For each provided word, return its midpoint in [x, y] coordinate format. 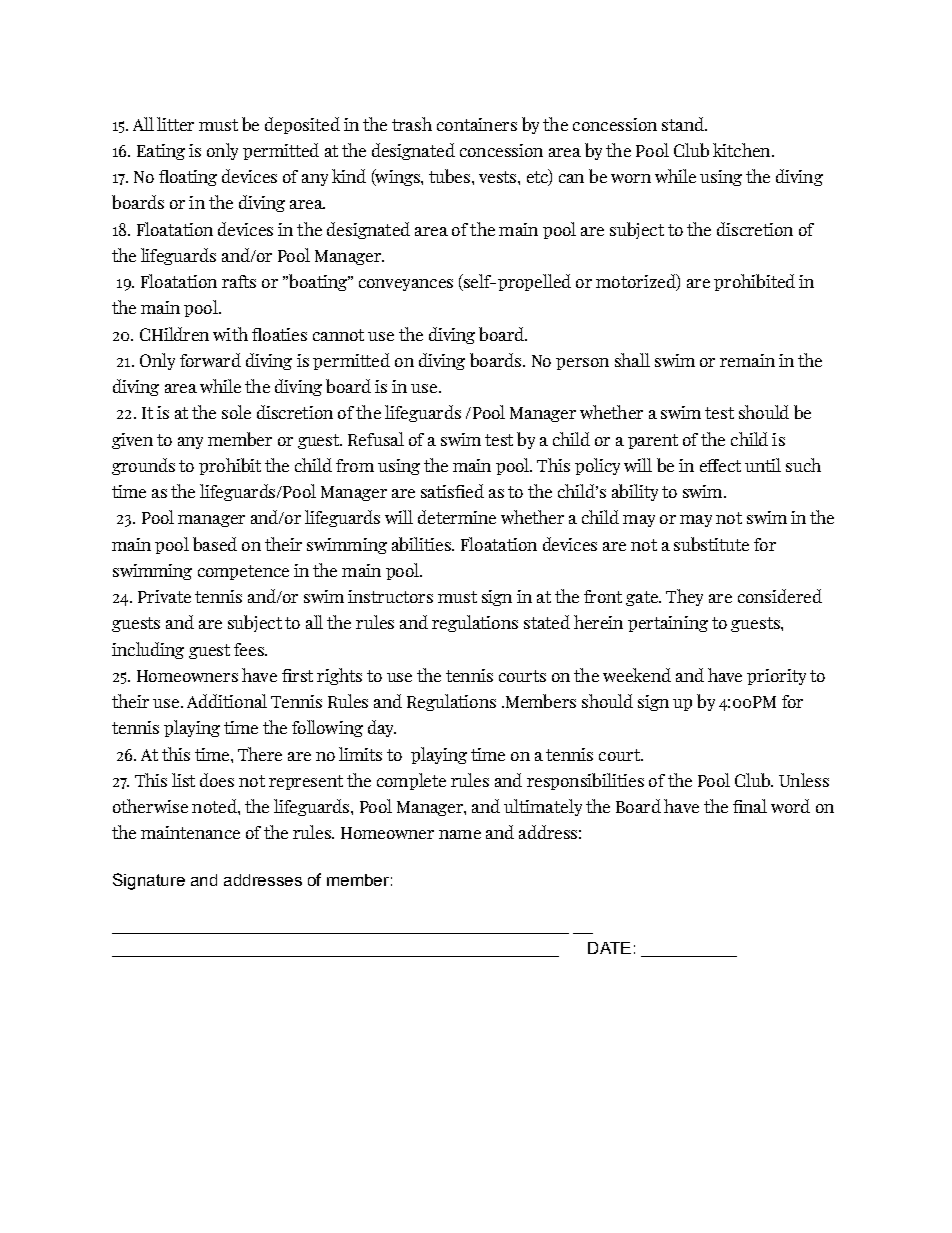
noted [215, 806]
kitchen [743, 150]
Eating [161, 152]
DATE [609, 948]
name [460, 834]
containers [477, 124]
